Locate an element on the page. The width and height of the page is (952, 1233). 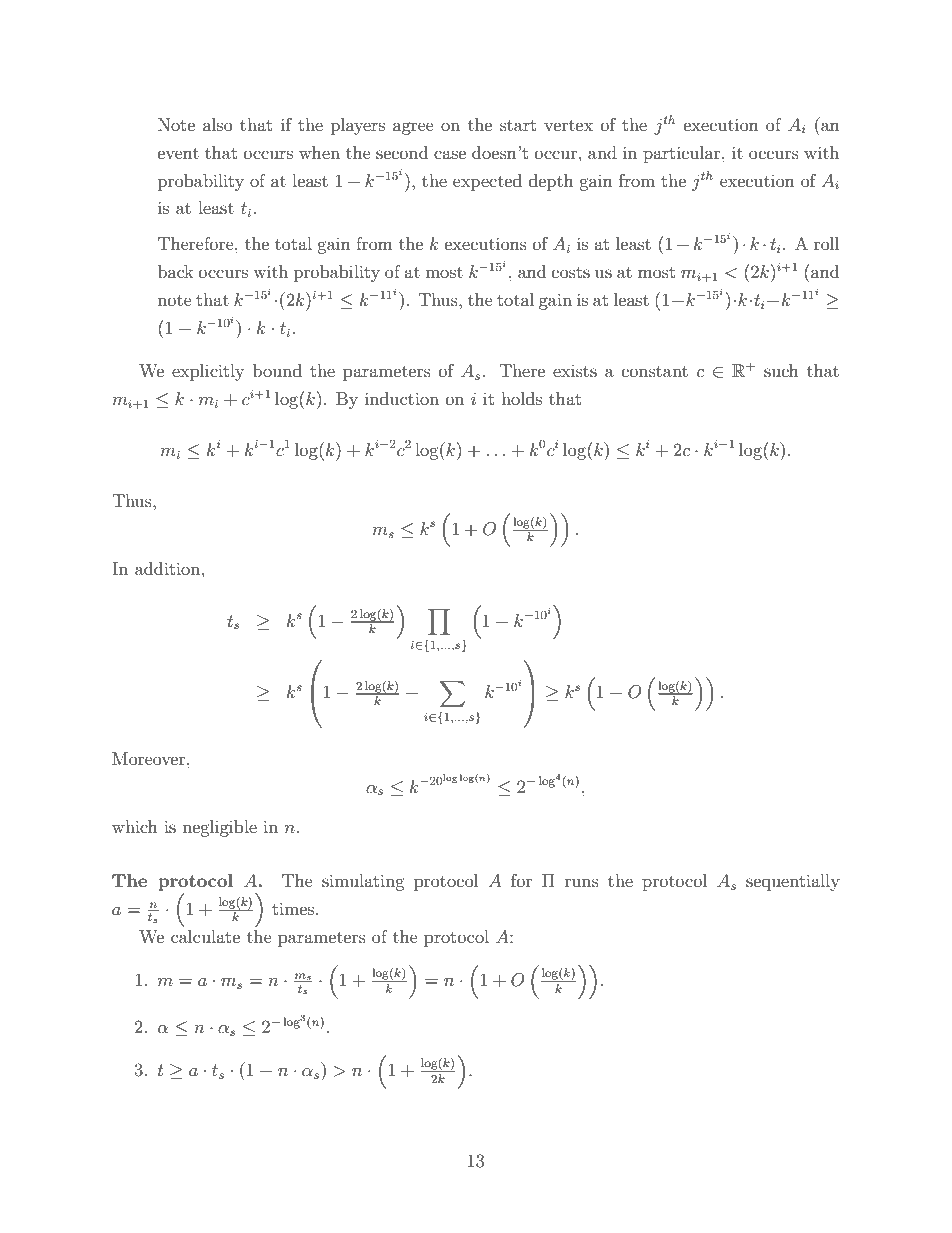
particular is located at coordinates (683, 154).
